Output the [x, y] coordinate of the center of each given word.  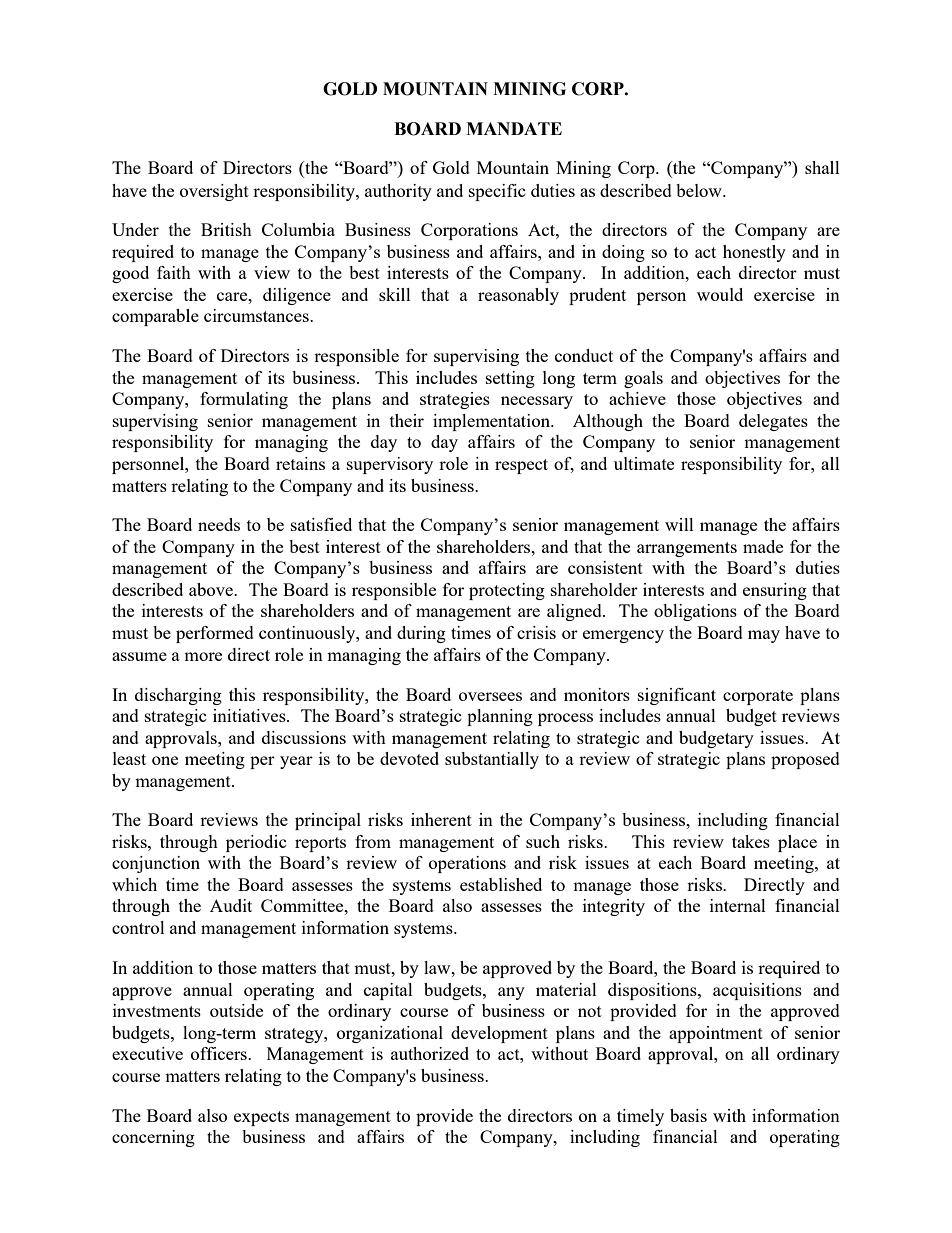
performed [215, 634]
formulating [244, 400]
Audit [231, 905]
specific [497, 192]
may [764, 636]
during [421, 634]
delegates [773, 422]
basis [688, 1115]
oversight [214, 192]
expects [261, 1118]
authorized [430, 1053]
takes [751, 841]
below [700, 190]
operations [467, 864]
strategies [455, 400]
